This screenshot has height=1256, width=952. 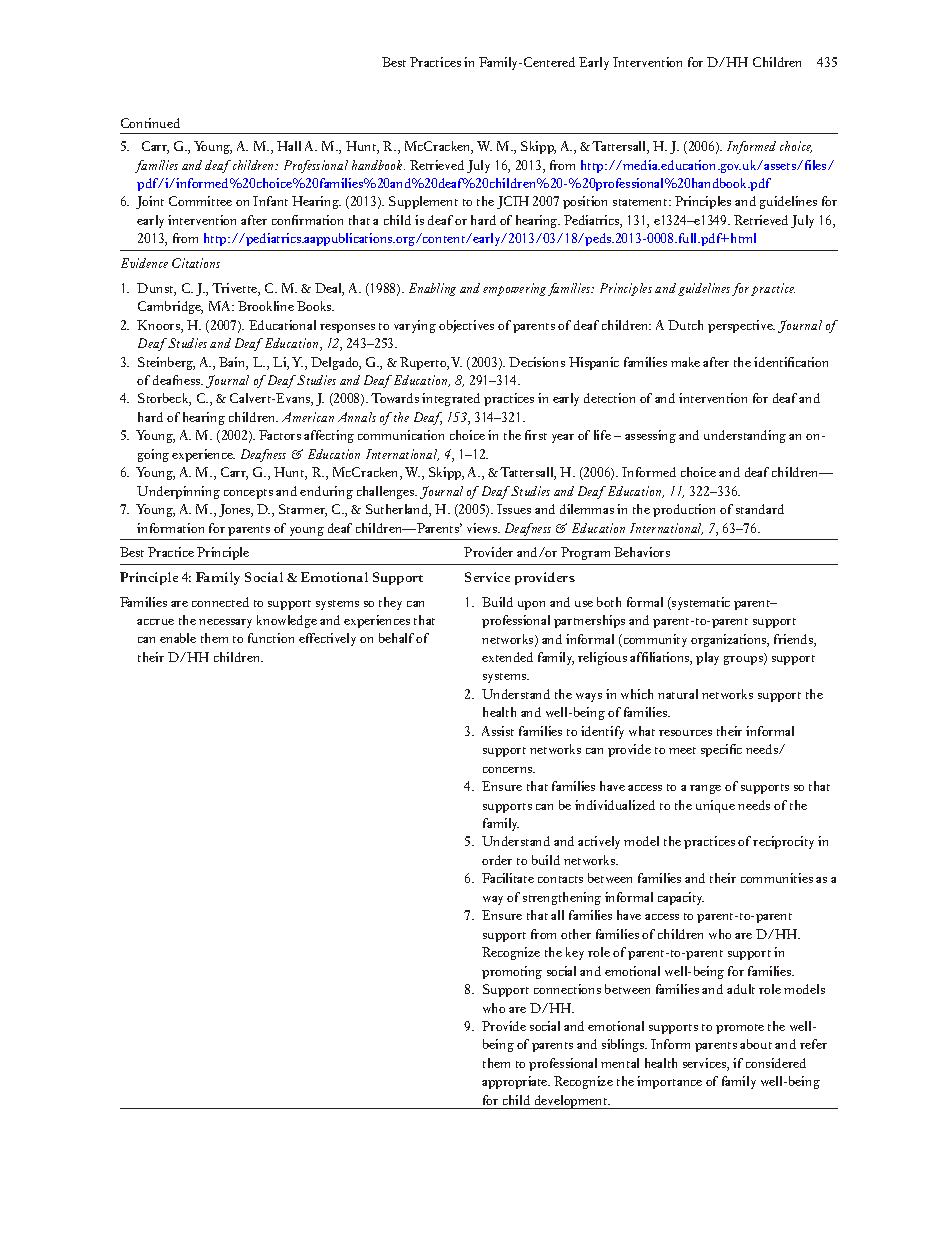 I want to click on contacts, so click(x=560, y=879).
